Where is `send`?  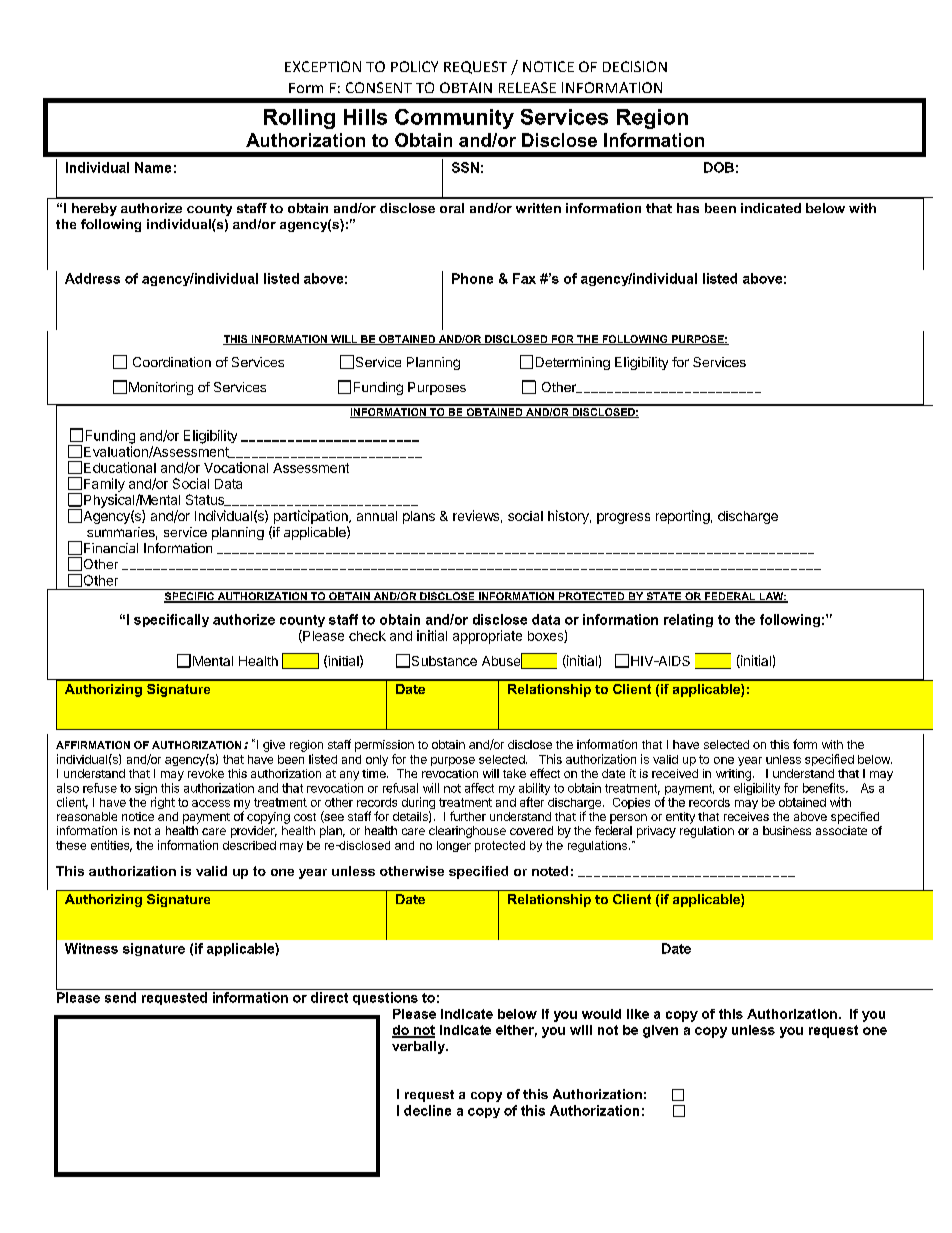
send is located at coordinates (120, 997).
